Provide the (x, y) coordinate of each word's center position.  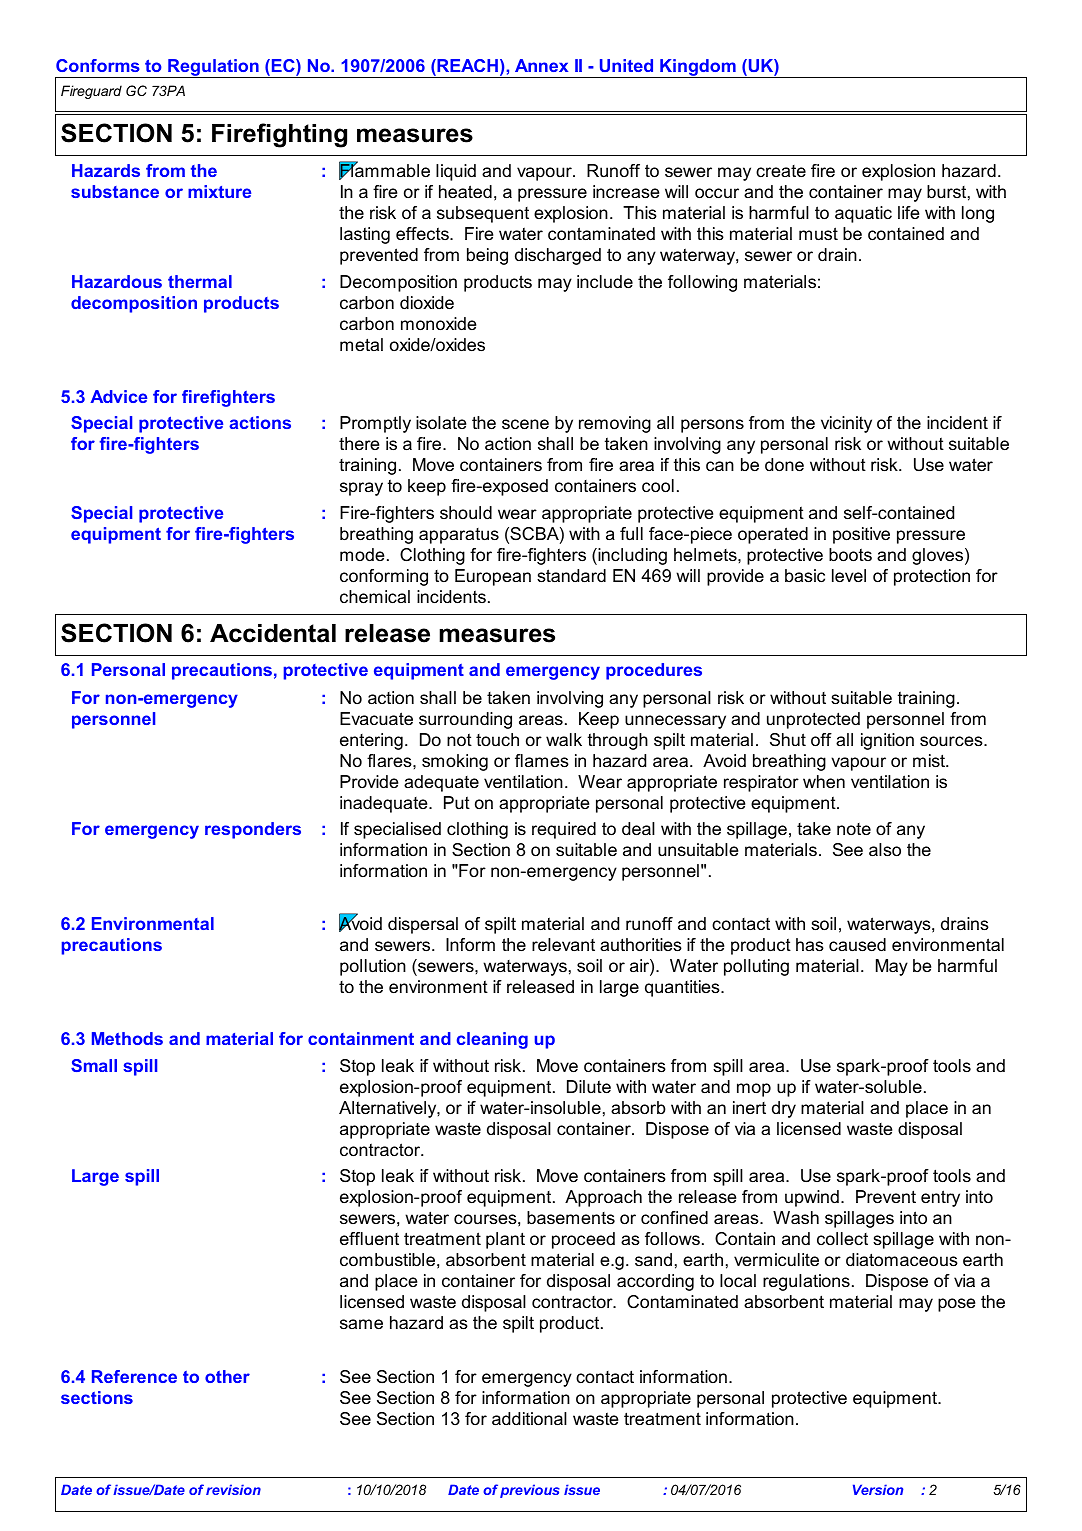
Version (878, 1489)
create (781, 171)
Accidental (273, 633)
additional (529, 1419)
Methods (127, 1038)
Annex (541, 65)
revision (233, 1489)
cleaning (492, 1040)
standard (571, 576)
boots (850, 555)
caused (857, 945)
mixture (219, 191)
